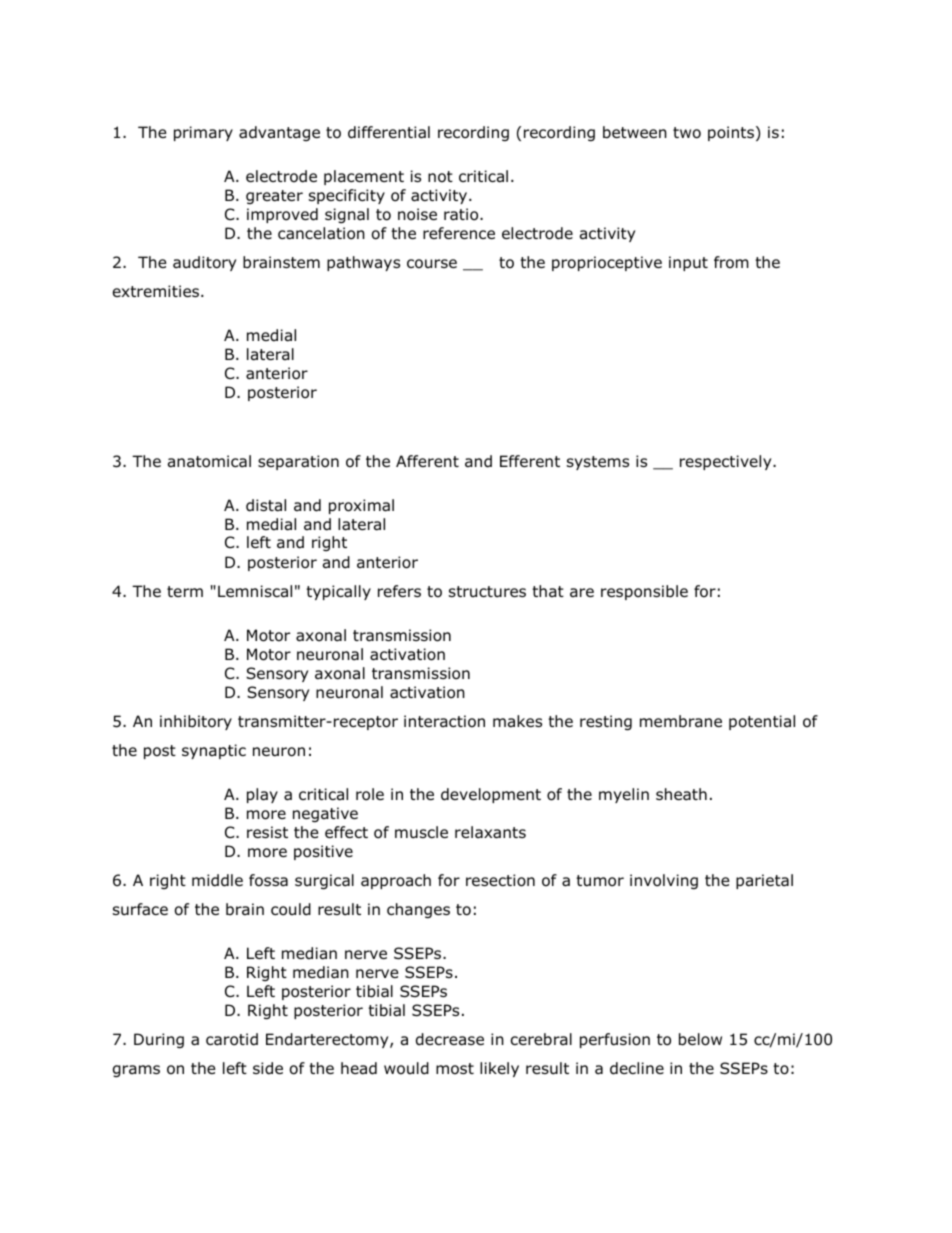 The width and height of the page is (952, 1233). What do you see at coordinates (644, 592) in the page?
I see `responsible` at bounding box center [644, 592].
